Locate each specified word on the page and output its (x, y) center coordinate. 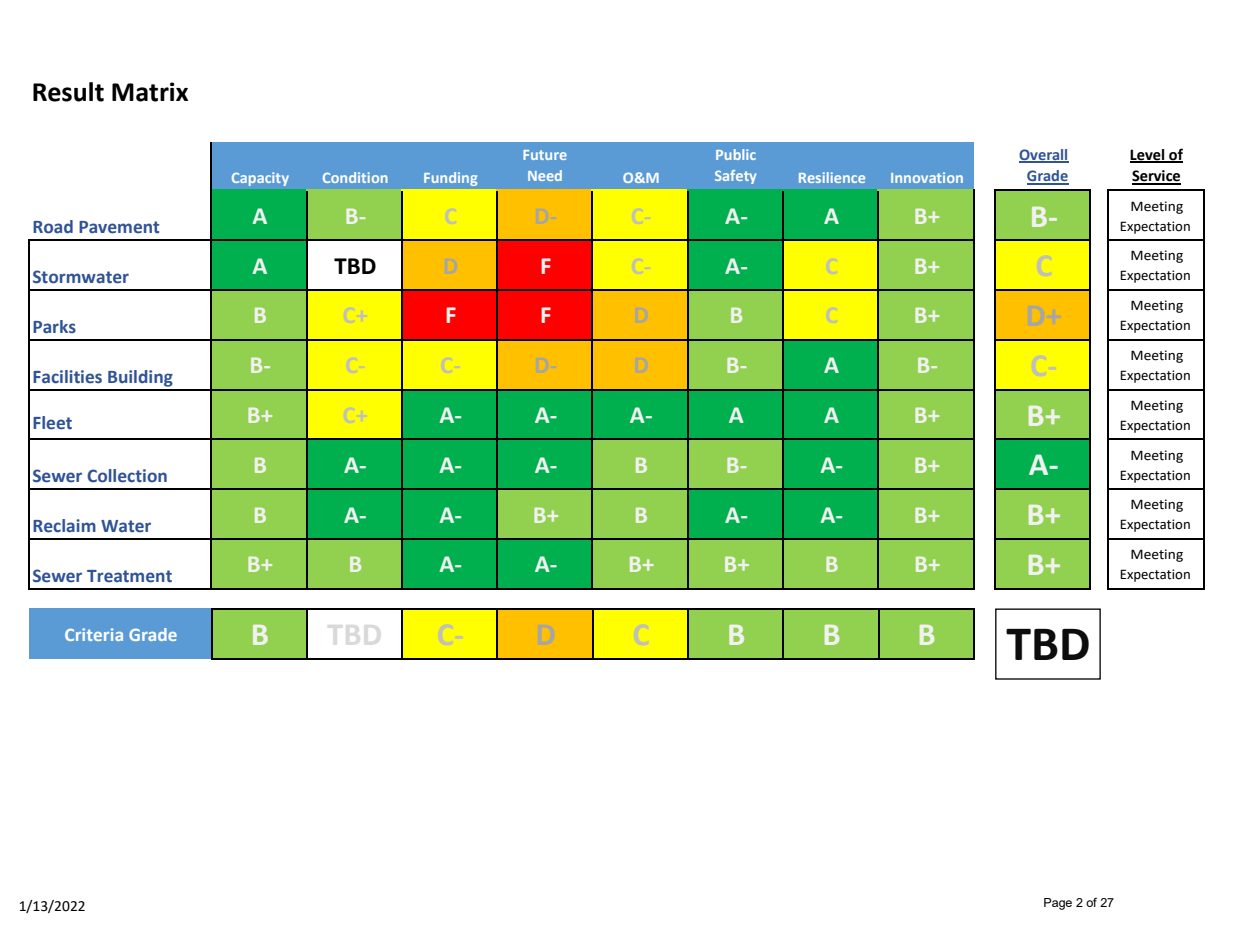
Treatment (129, 576)
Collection (127, 476)
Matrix (150, 92)
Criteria (94, 634)
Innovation (927, 177)
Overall (1044, 155)
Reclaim (64, 526)
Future (545, 155)
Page (1058, 904)
